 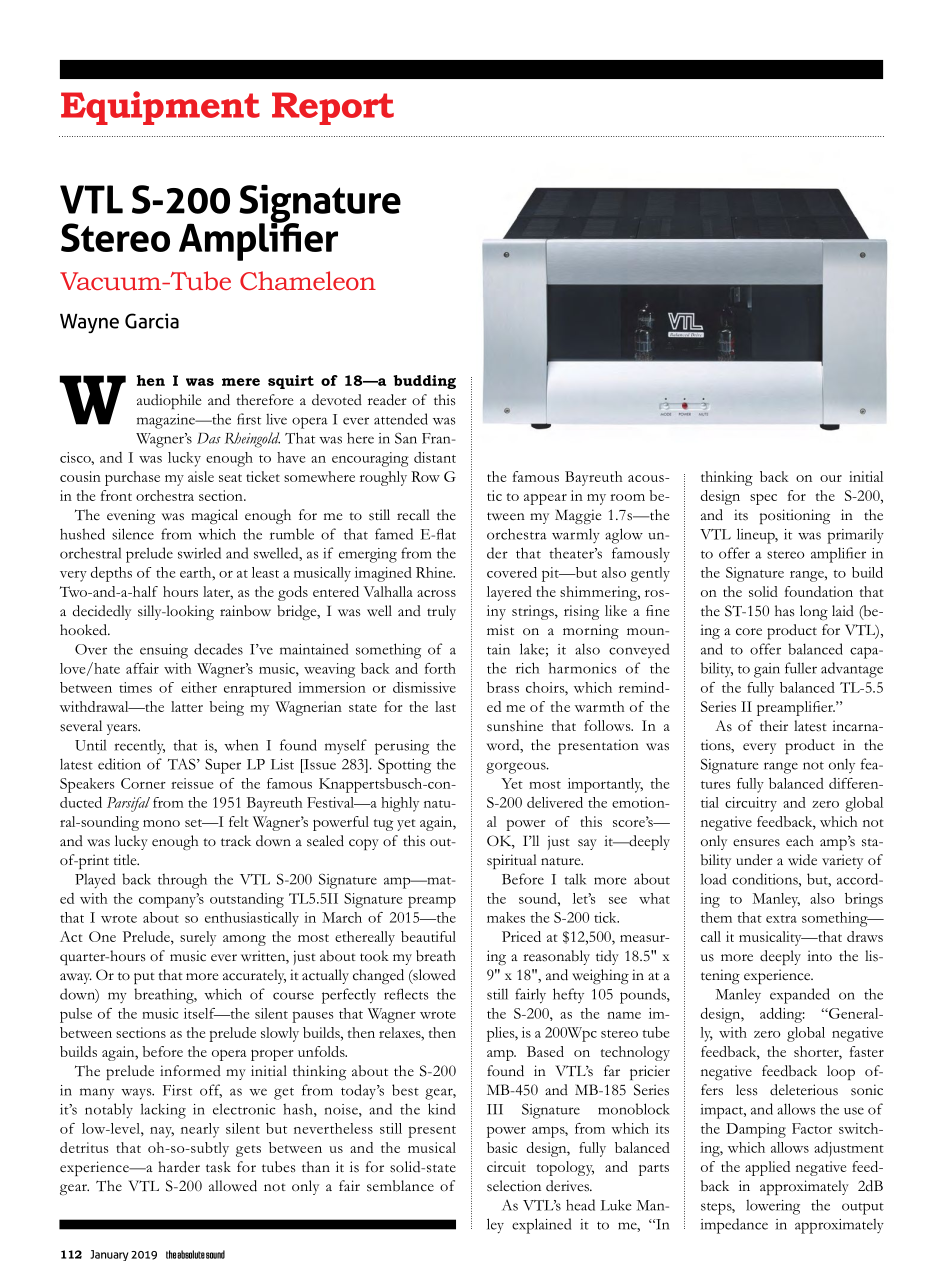 I want to click on lowering, so click(x=773, y=1207).
